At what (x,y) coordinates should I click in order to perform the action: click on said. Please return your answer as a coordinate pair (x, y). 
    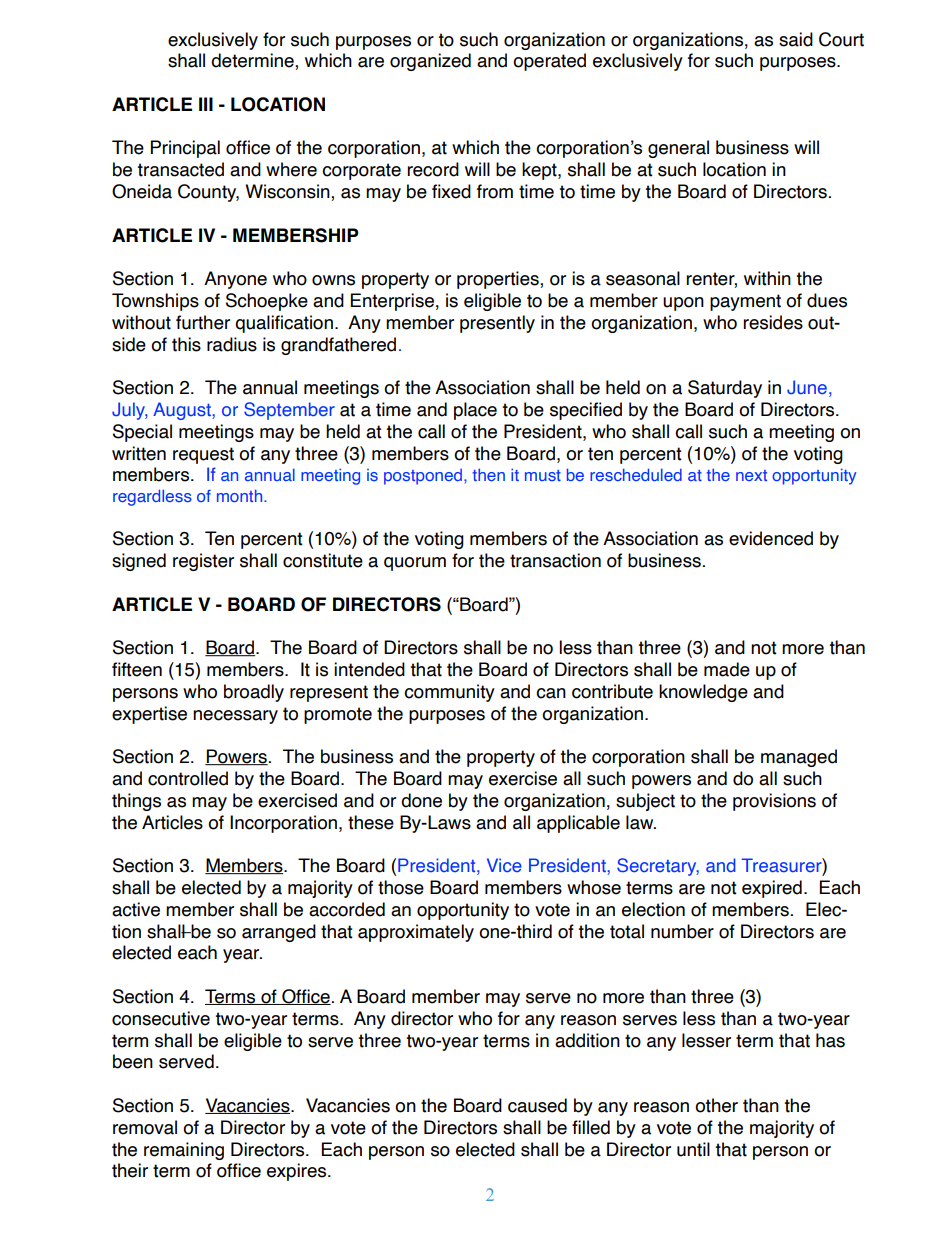
    Looking at the image, I should click on (796, 39).
